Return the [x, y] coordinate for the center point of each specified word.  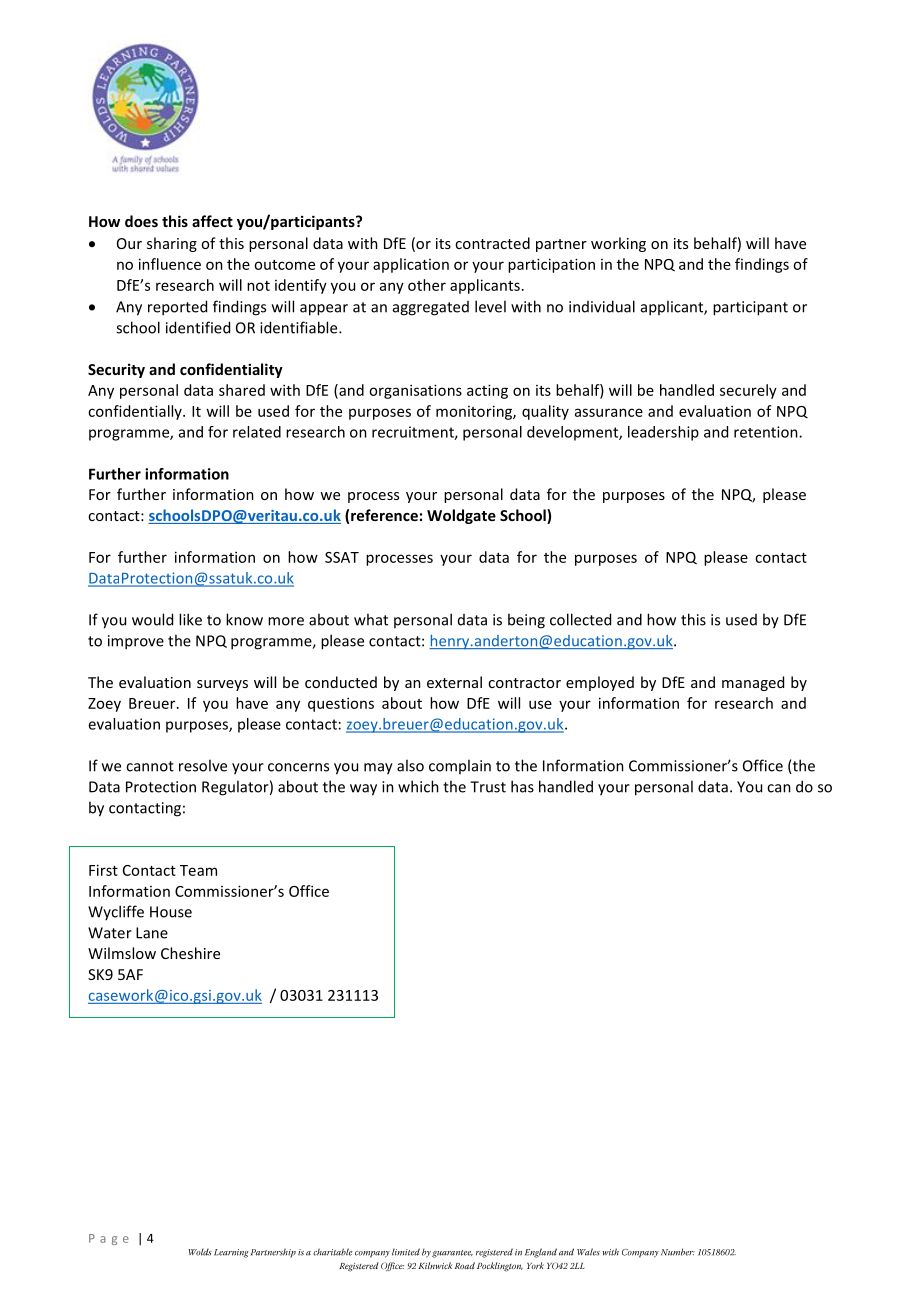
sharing [172, 244]
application [411, 265]
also [410, 765]
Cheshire [190, 953]
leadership [663, 433]
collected [580, 619]
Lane [152, 933]
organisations [415, 391]
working [618, 244]
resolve [203, 765]
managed [753, 683]
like [190, 619]
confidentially [136, 412]
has [522, 786]
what [371, 619]
